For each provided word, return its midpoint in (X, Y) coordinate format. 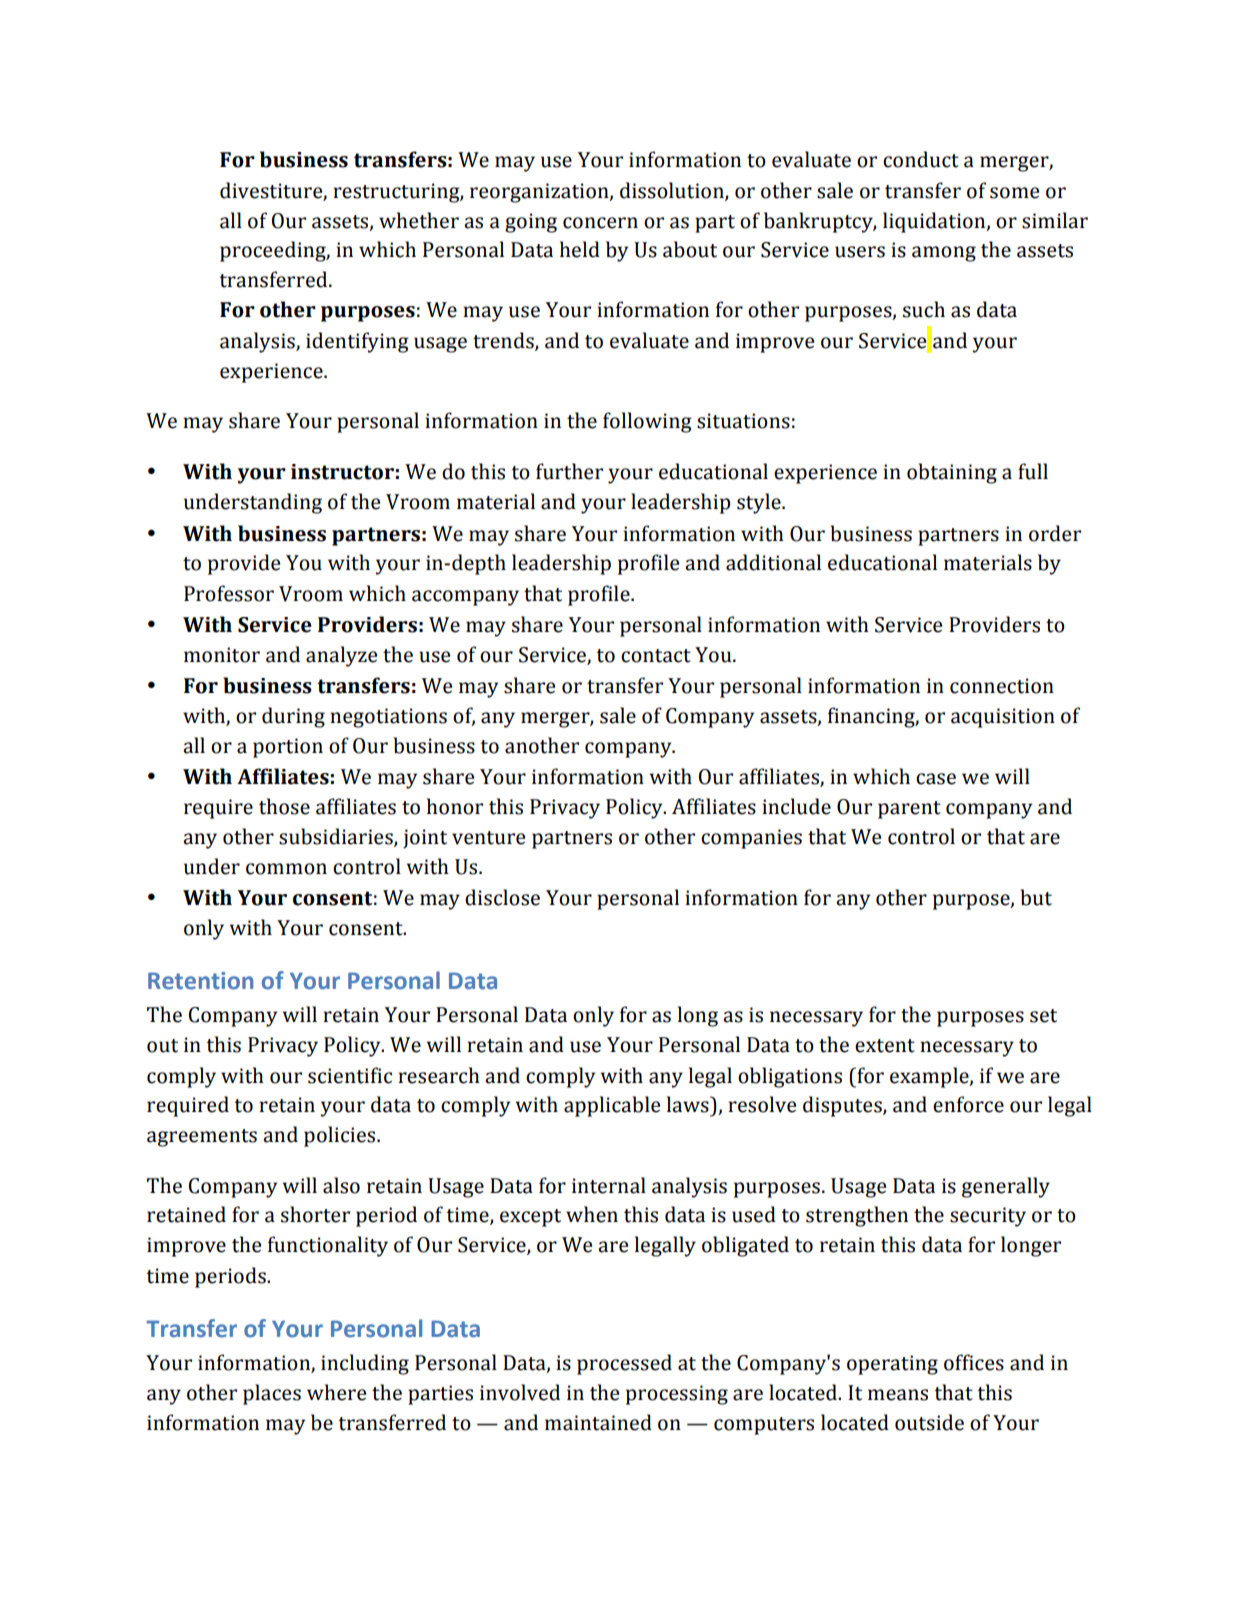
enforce (968, 1104)
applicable (612, 1106)
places (272, 1394)
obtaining (952, 473)
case (936, 779)
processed (624, 1364)
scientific (350, 1075)
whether (419, 220)
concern (600, 223)
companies (751, 839)
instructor (342, 472)
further (569, 471)
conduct (921, 159)
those (284, 806)
